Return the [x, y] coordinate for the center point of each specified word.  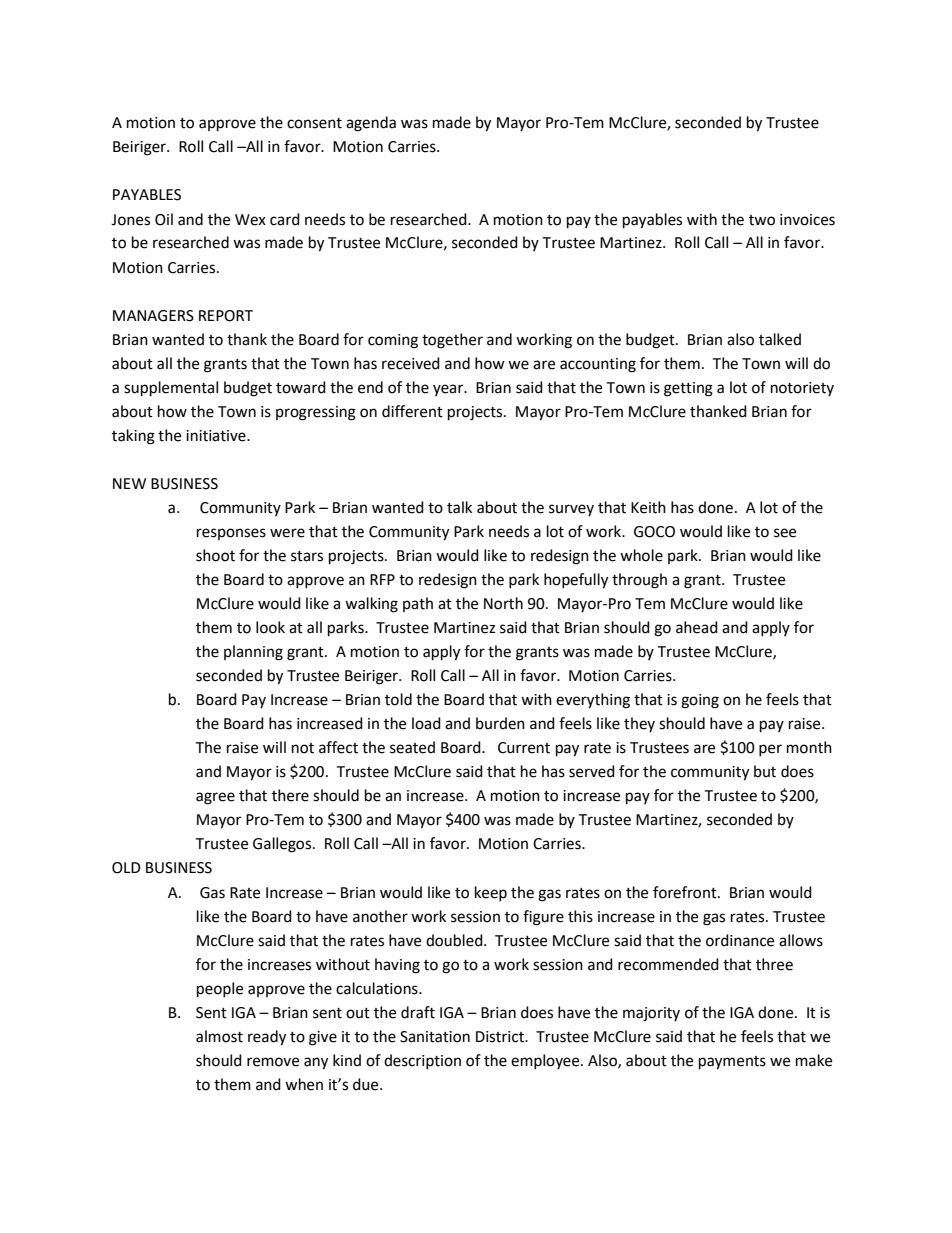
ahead [697, 627]
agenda [371, 124]
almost [219, 1036]
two [762, 220]
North [503, 603]
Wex [250, 220]
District [501, 1037]
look [270, 627]
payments [732, 1063]
